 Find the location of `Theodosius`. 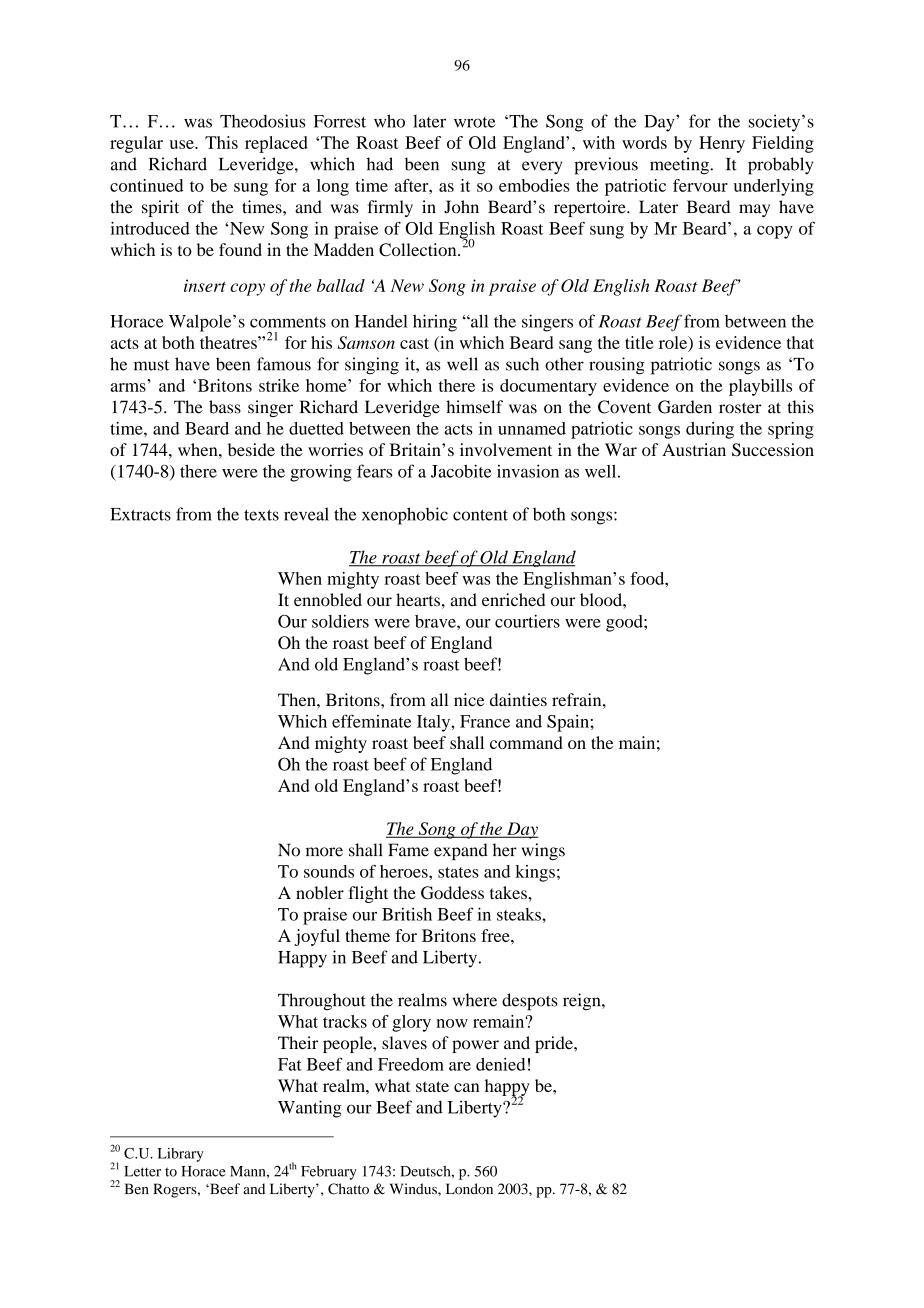

Theodosius is located at coordinates (263, 121).
